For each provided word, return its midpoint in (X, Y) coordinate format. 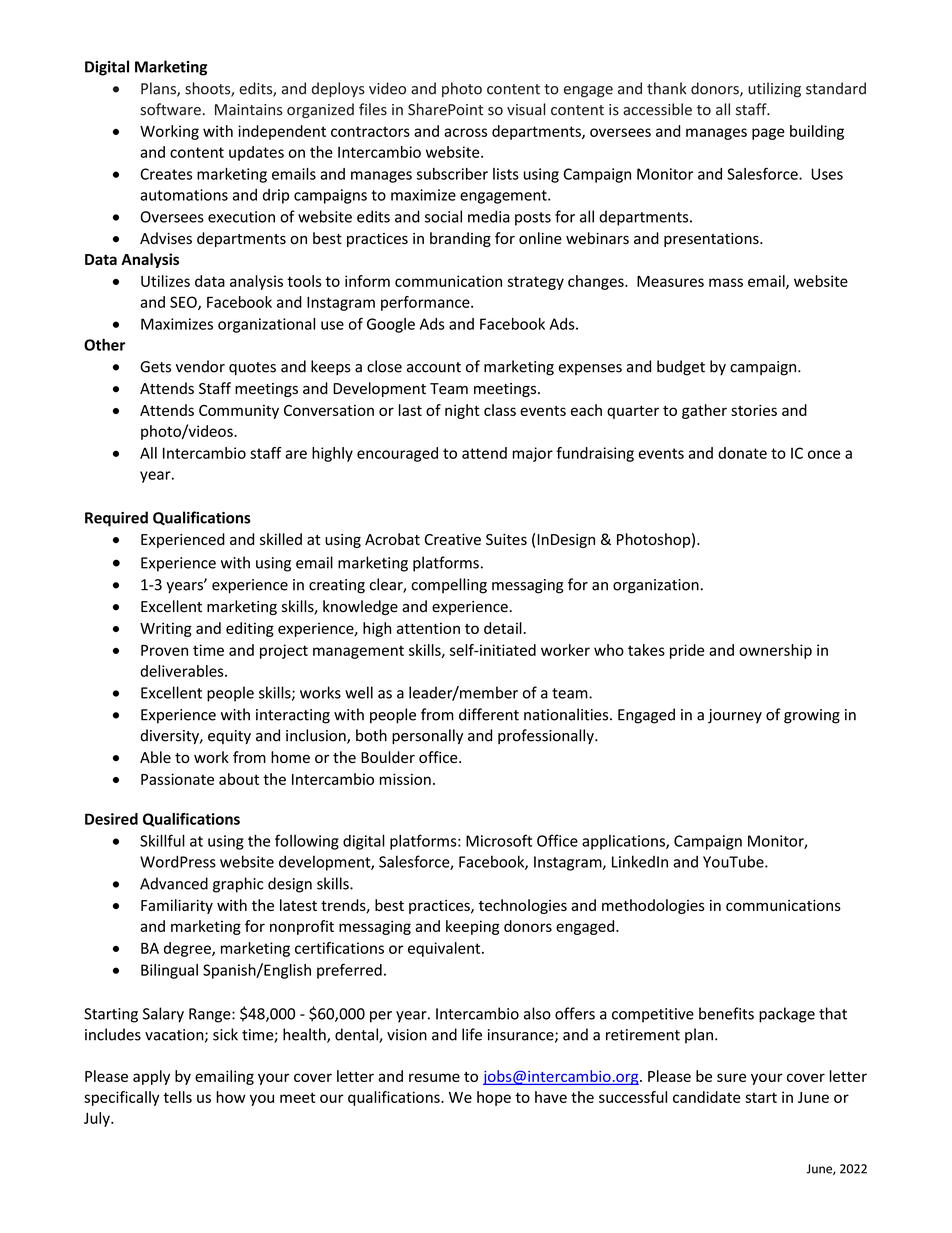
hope (494, 1098)
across (465, 132)
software (170, 109)
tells (177, 1097)
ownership (775, 651)
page (768, 134)
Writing (166, 629)
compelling (449, 586)
